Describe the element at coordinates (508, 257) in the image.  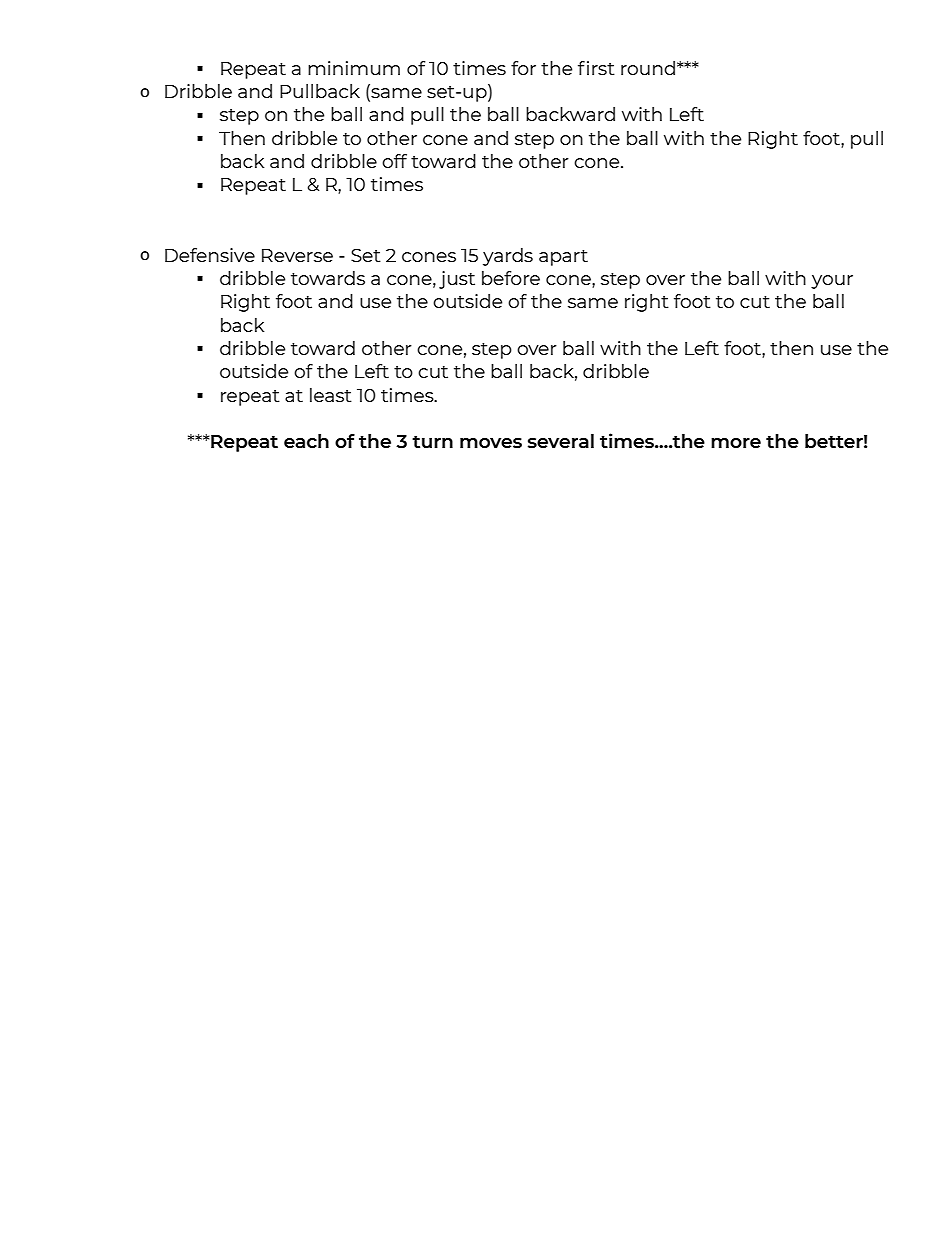
I see `yards` at that location.
